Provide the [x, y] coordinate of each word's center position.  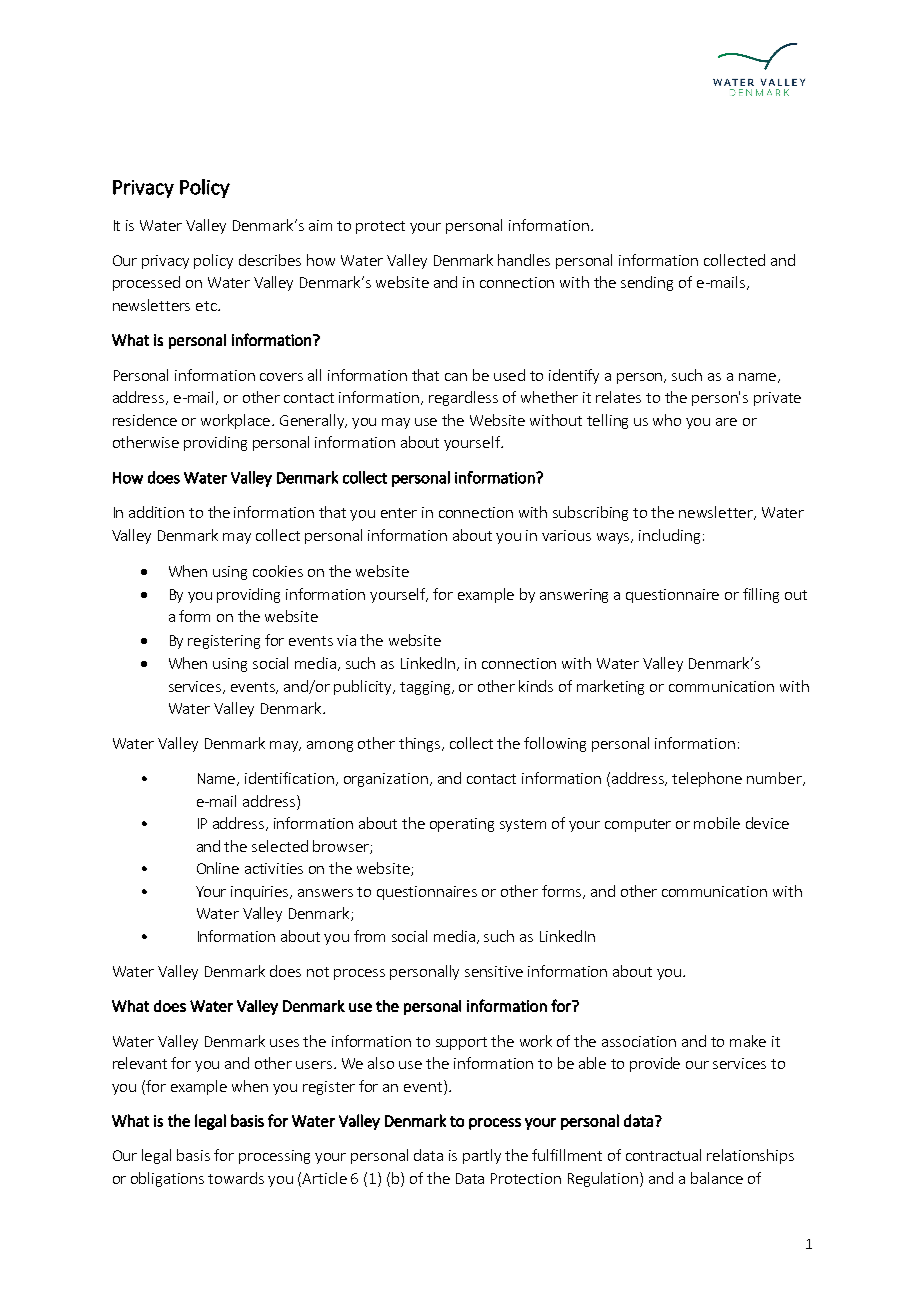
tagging [426, 688]
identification [289, 778]
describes [270, 260]
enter [399, 513]
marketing [610, 687]
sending [647, 283]
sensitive [494, 971]
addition [156, 512]
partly [482, 1156]
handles [524, 260]
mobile [717, 823]
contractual [663, 1155]
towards [236, 1178]
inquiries [261, 893]
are [726, 422]
